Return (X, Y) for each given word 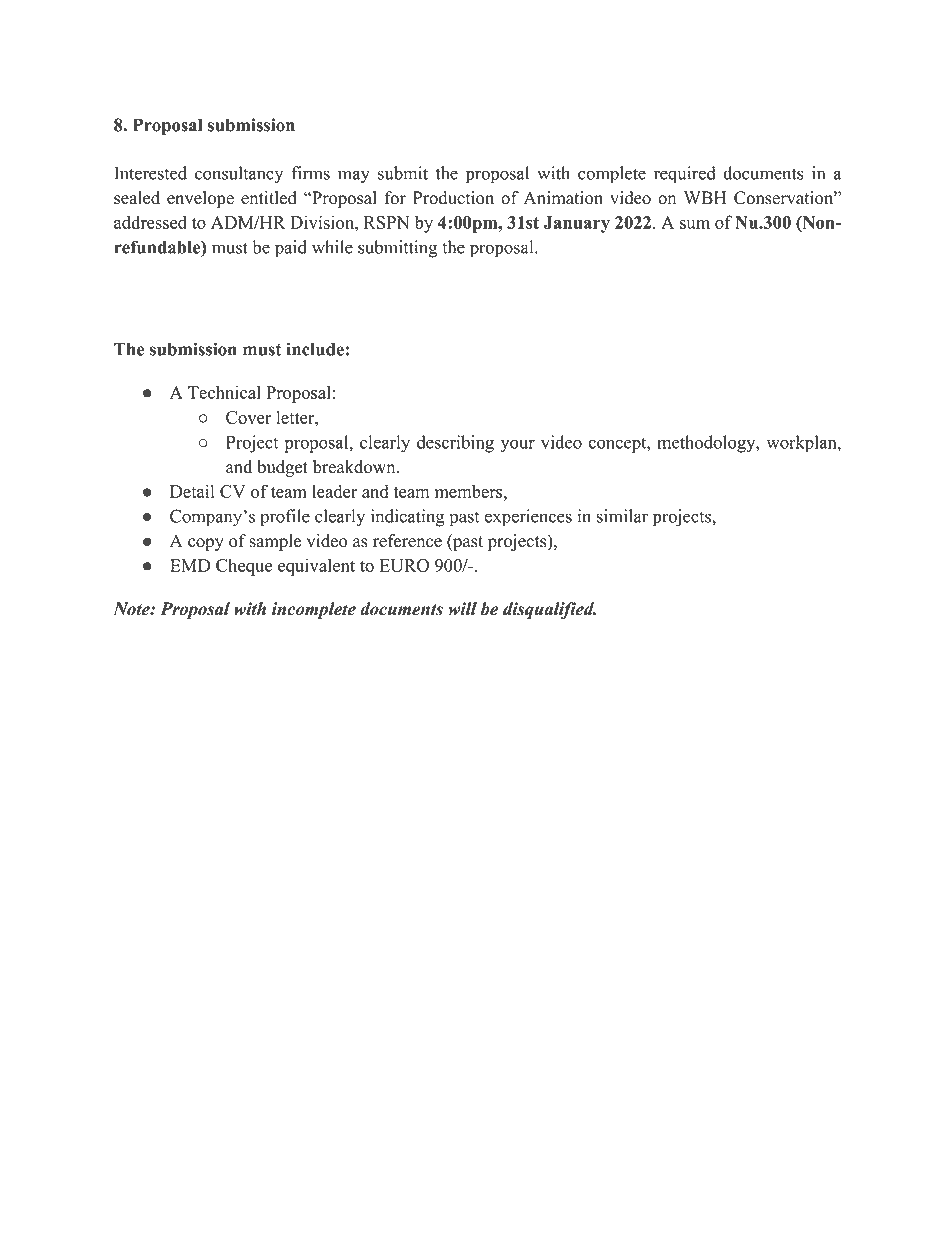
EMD (190, 565)
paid (291, 249)
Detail (192, 491)
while (332, 247)
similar (622, 516)
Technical (224, 392)
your (517, 446)
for (395, 198)
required (685, 175)
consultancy (239, 175)
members (470, 491)
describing (455, 444)
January (577, 224)
